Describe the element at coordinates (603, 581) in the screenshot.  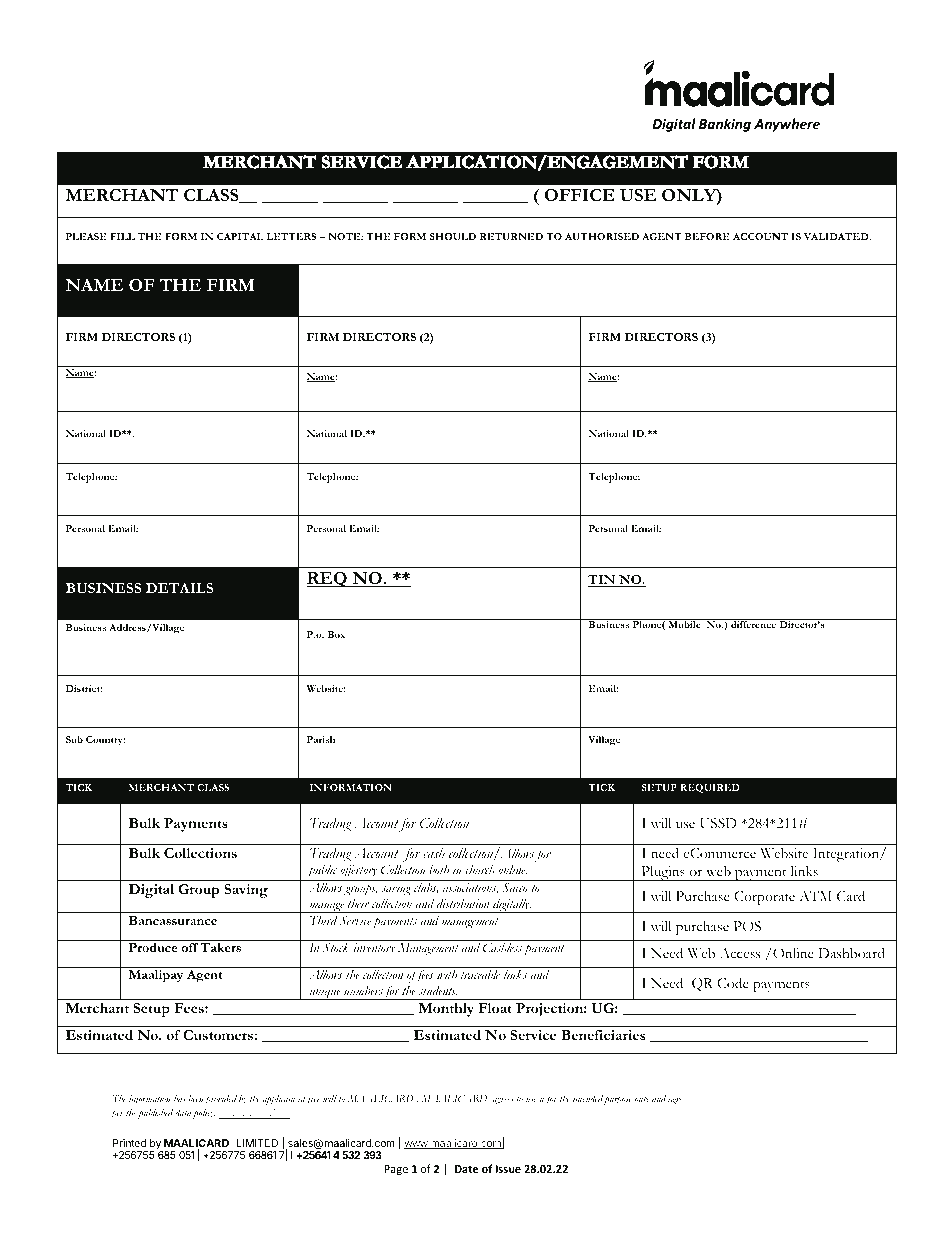
I see `TIN` at that location.
